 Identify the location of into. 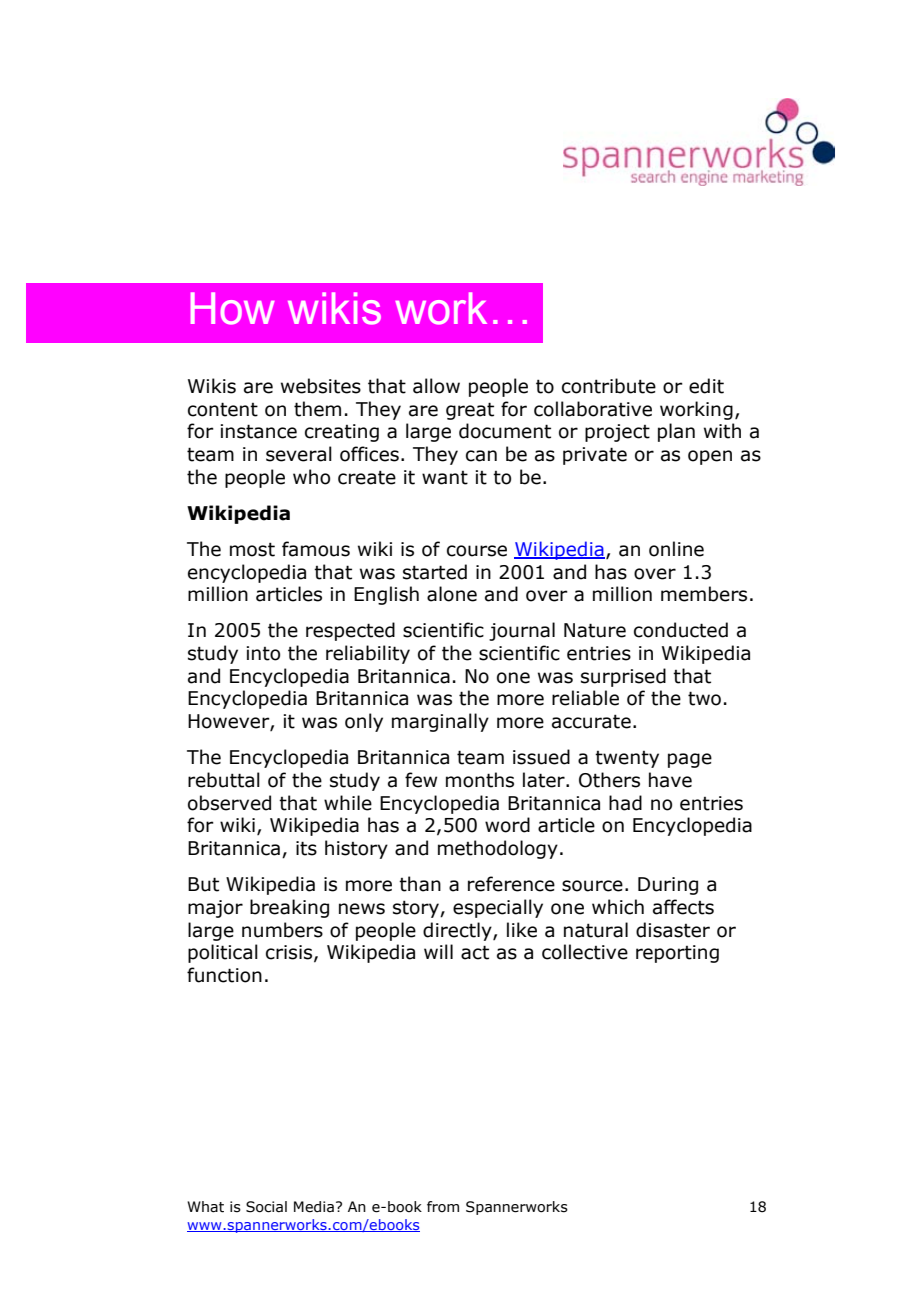
(263, 653).
